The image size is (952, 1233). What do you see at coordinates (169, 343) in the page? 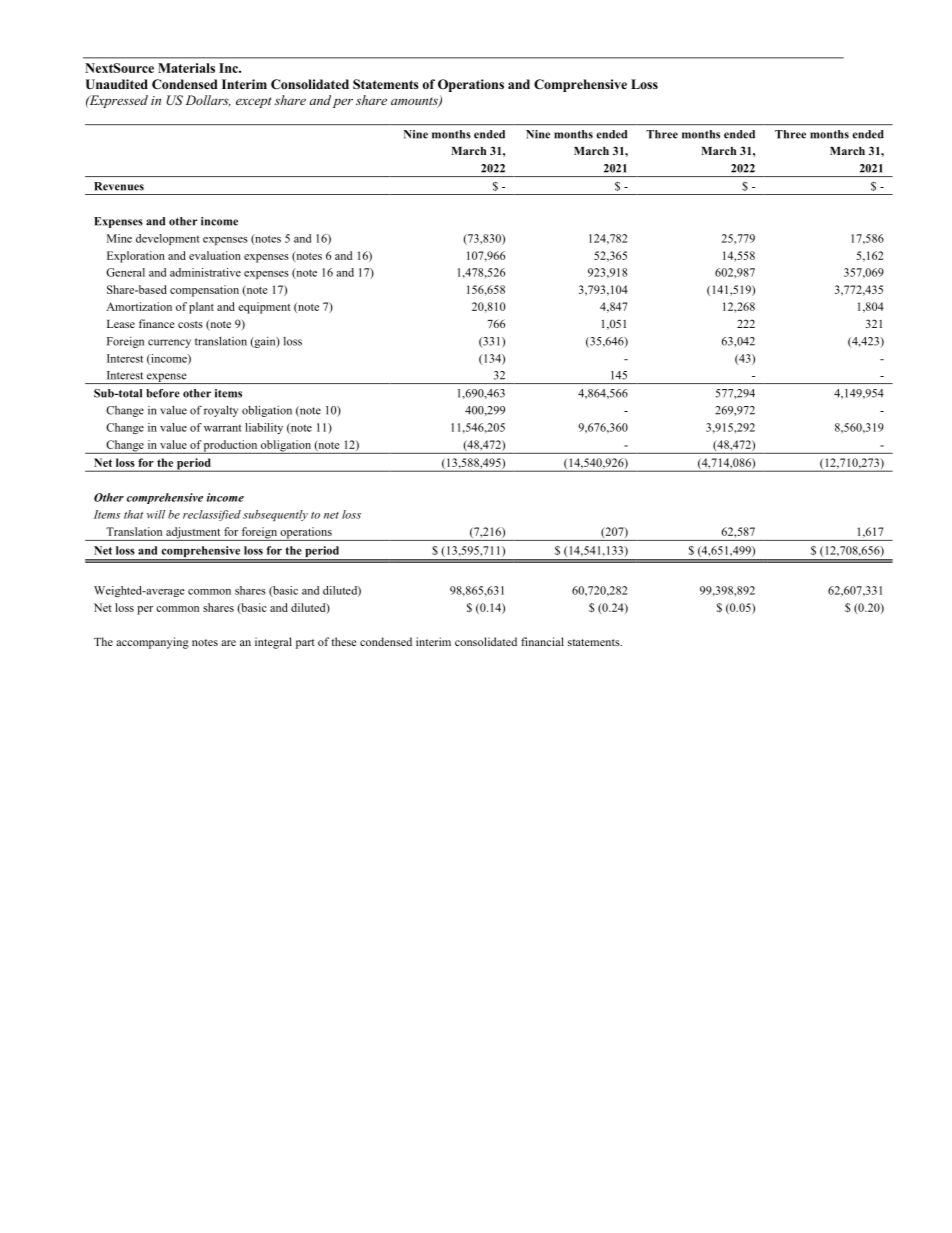
I see `currency` at bounding box center [169, 343].
